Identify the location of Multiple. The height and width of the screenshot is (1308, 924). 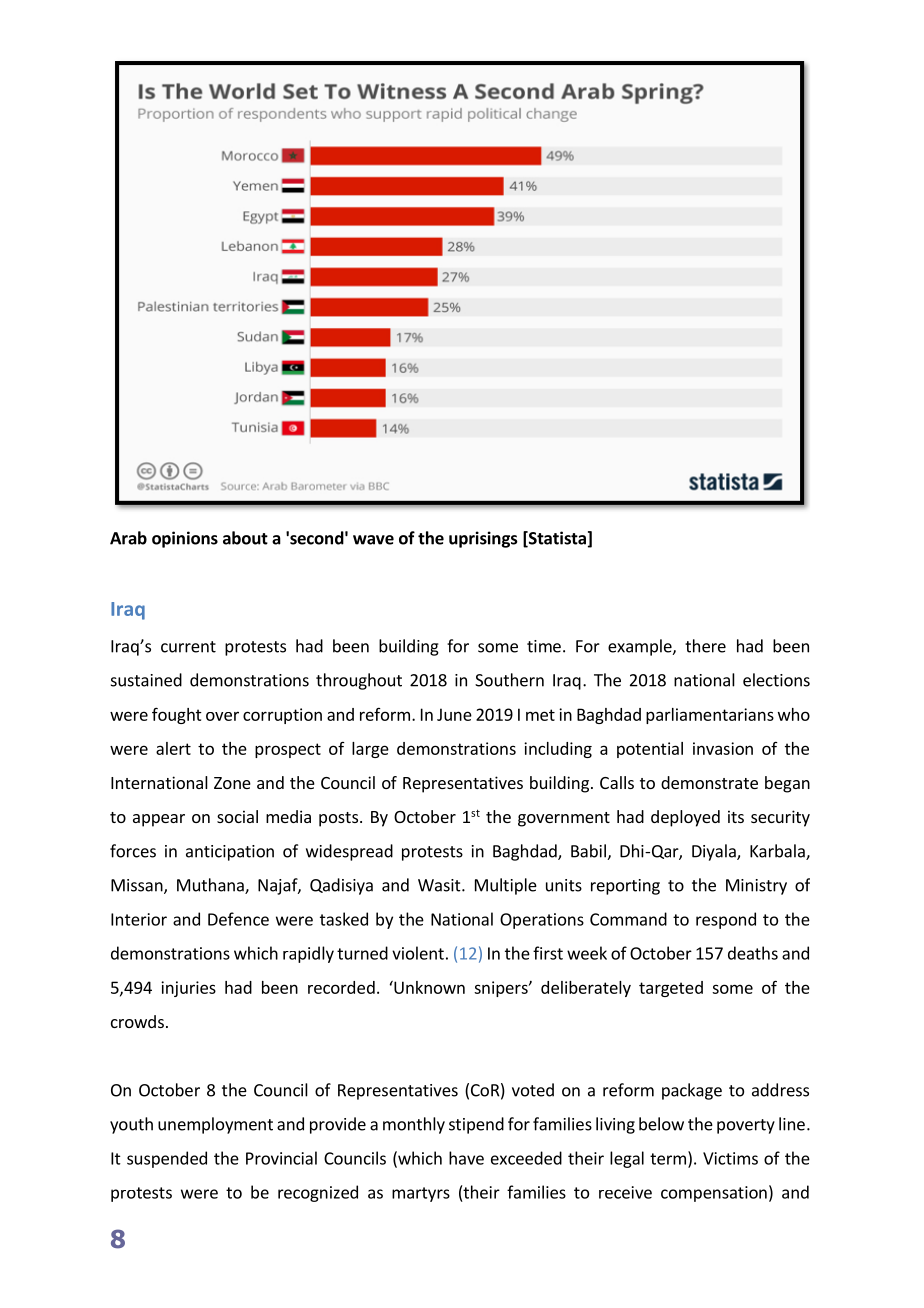
(506, 886).
